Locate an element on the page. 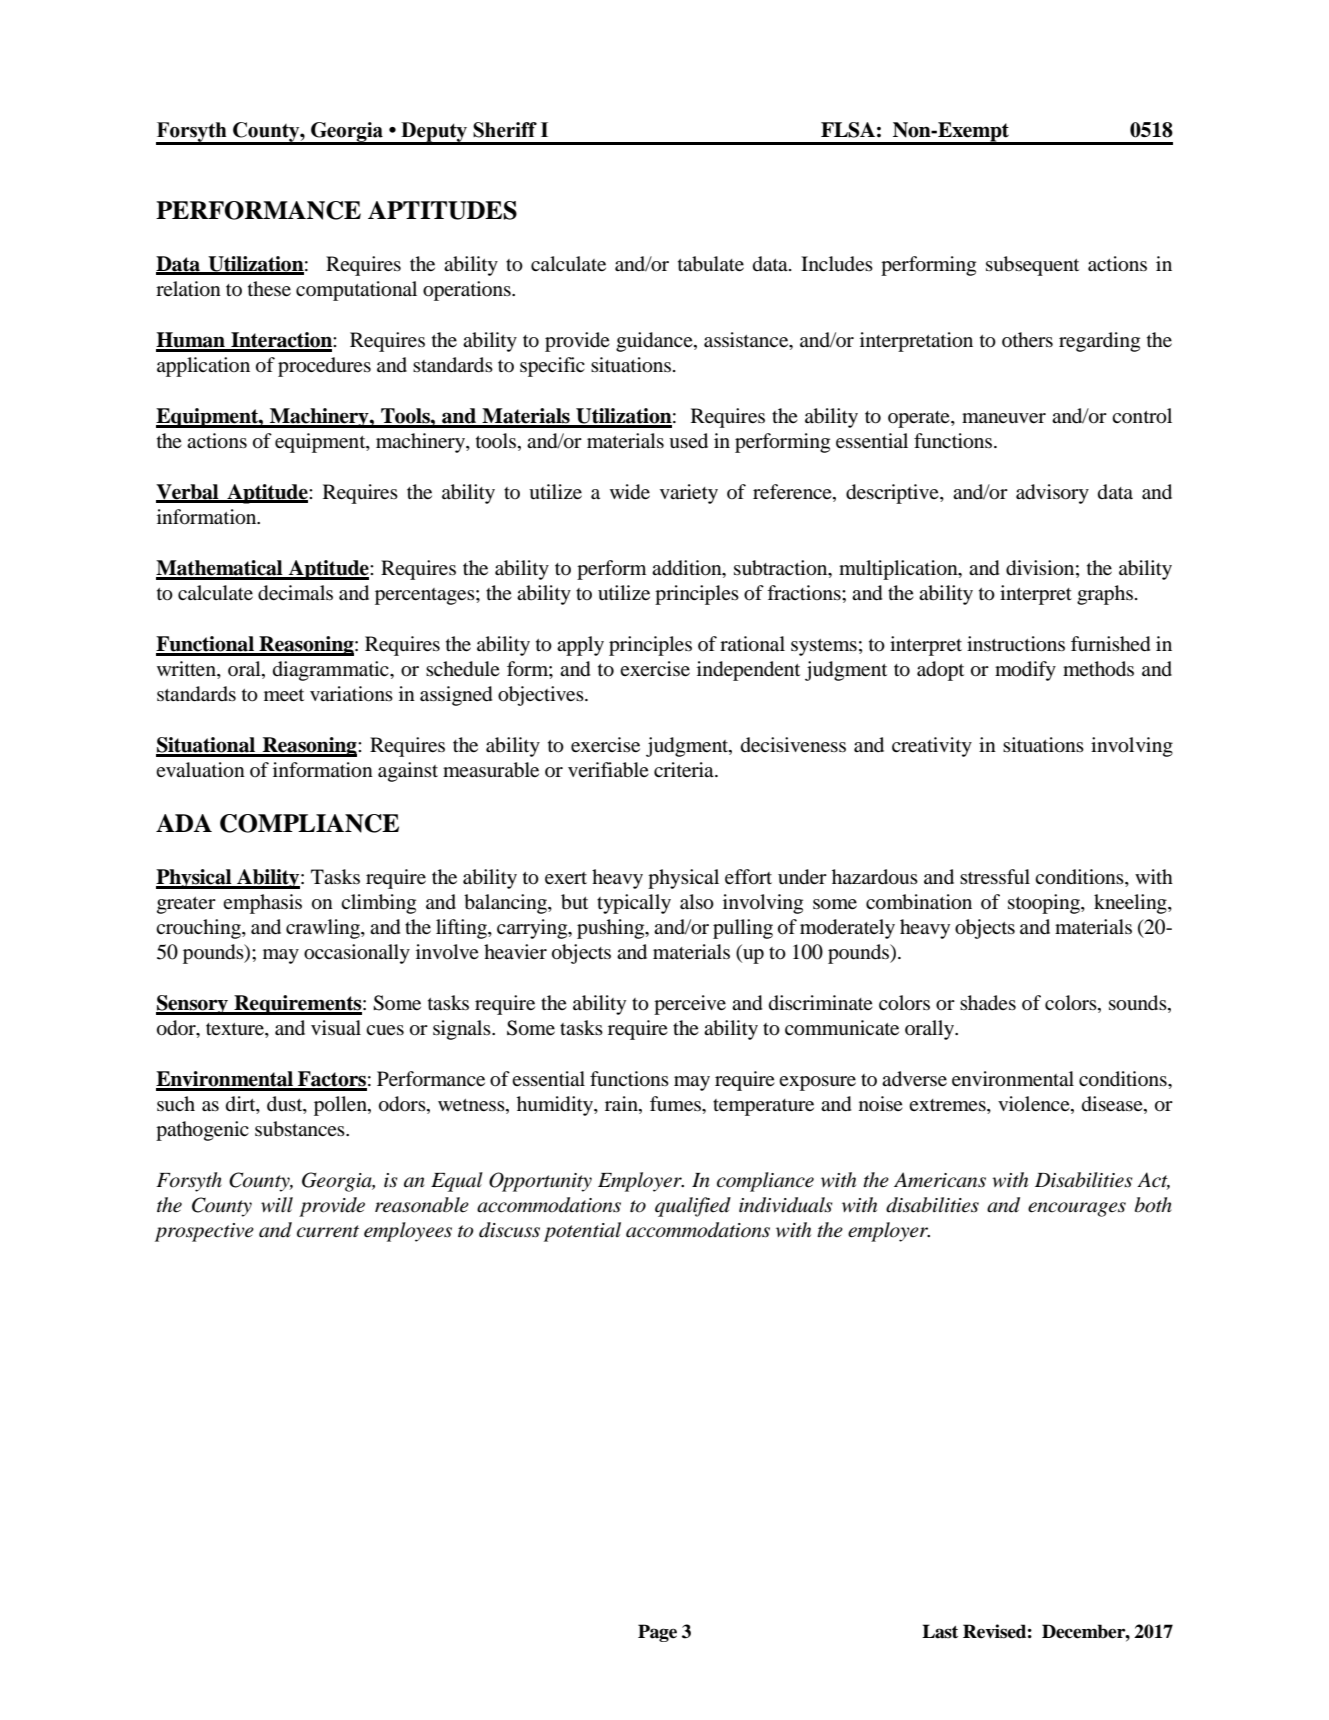  subsequent is located at coordinates (1032, 266).
